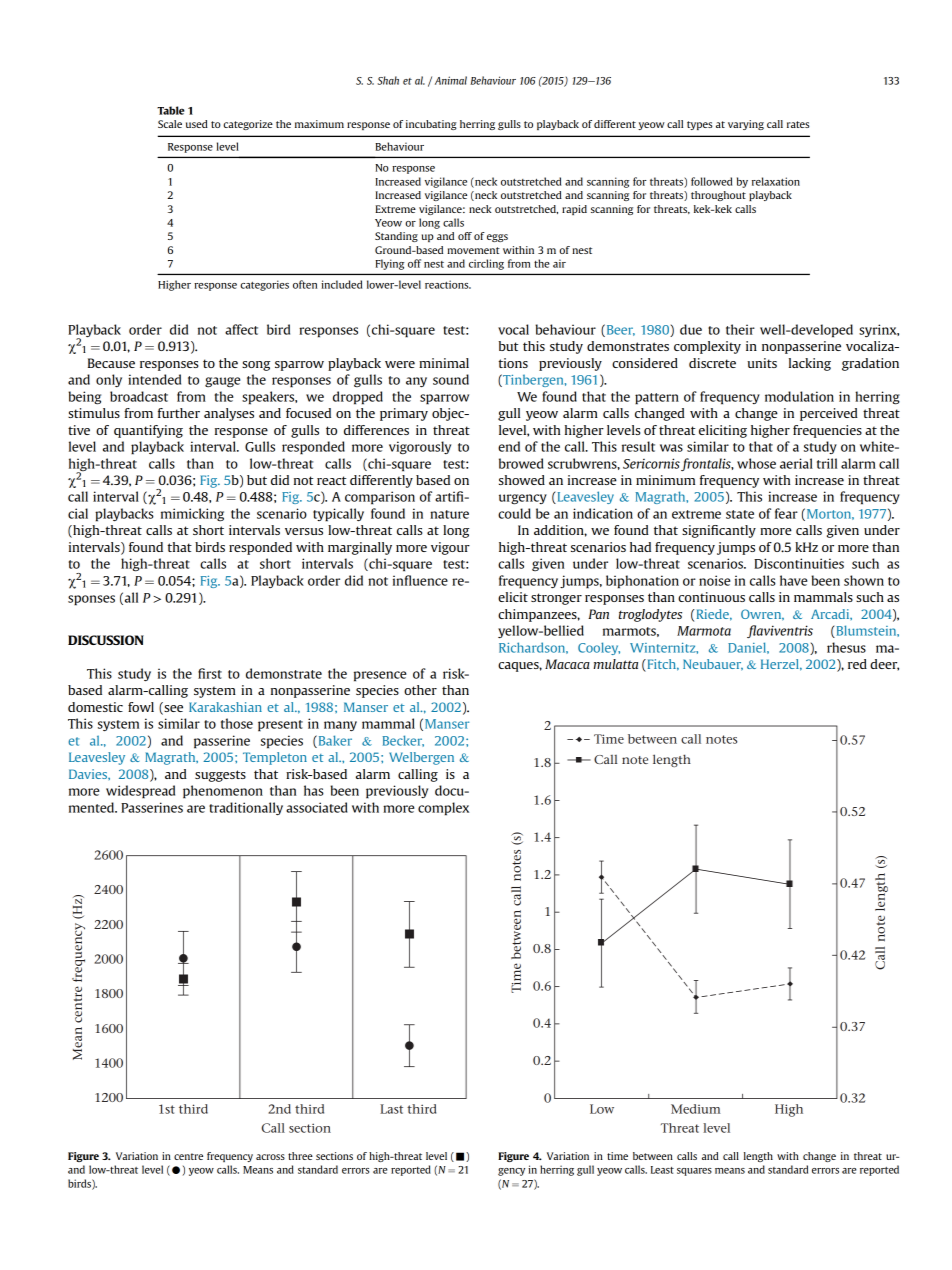 The image size is (952, 1270). Describe the element at coordinates (106, 640) in the screenshot. I see `DISCUSSION` at that location.
